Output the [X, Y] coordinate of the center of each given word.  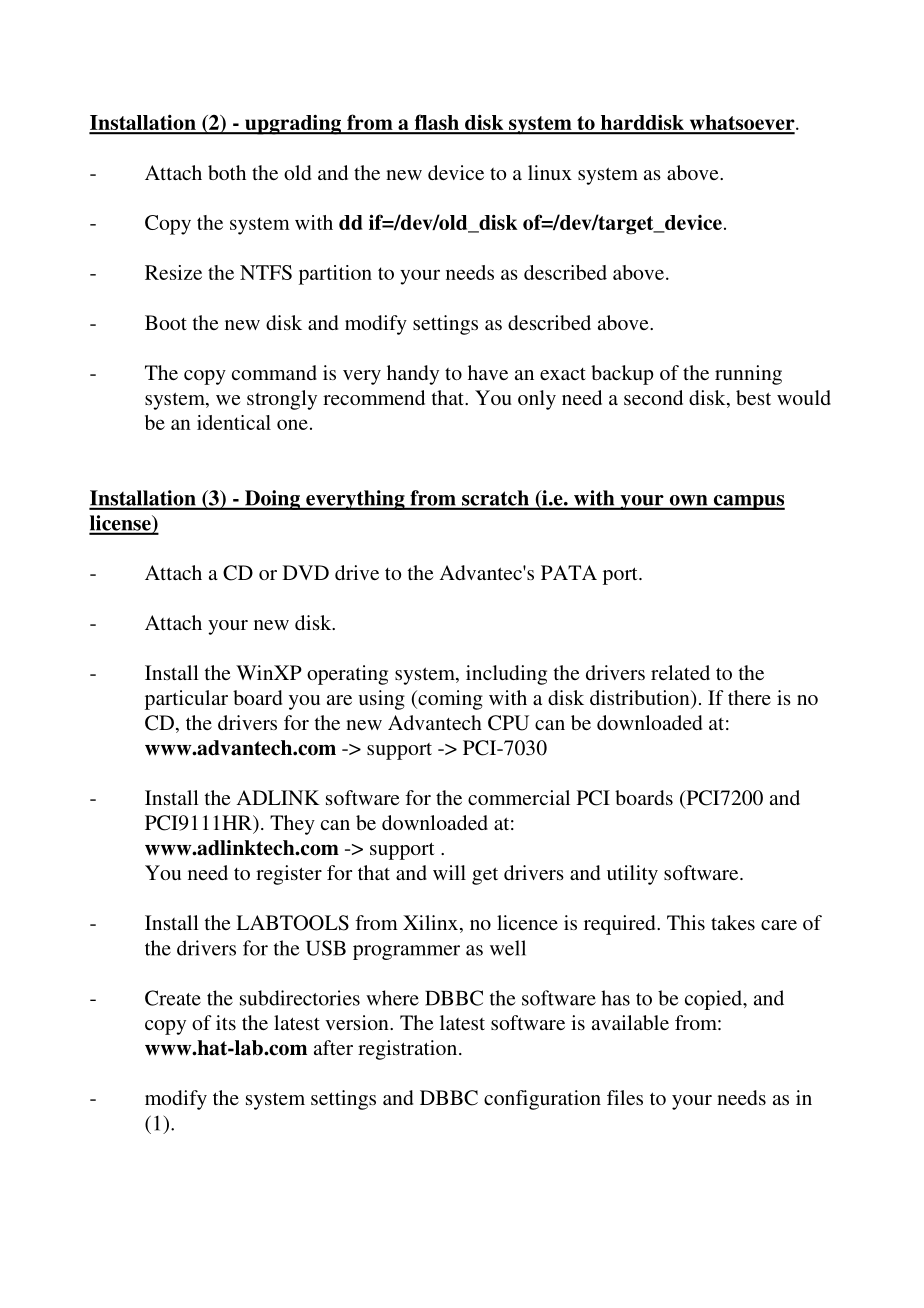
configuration [542, 1100]
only [537, 400]
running [748, 375]
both [227, 172]
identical [234, 422]
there [749, 697]
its [226, 1022]
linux [550, 172]
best [753, 397]
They [292, 825]
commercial [519, 797]
